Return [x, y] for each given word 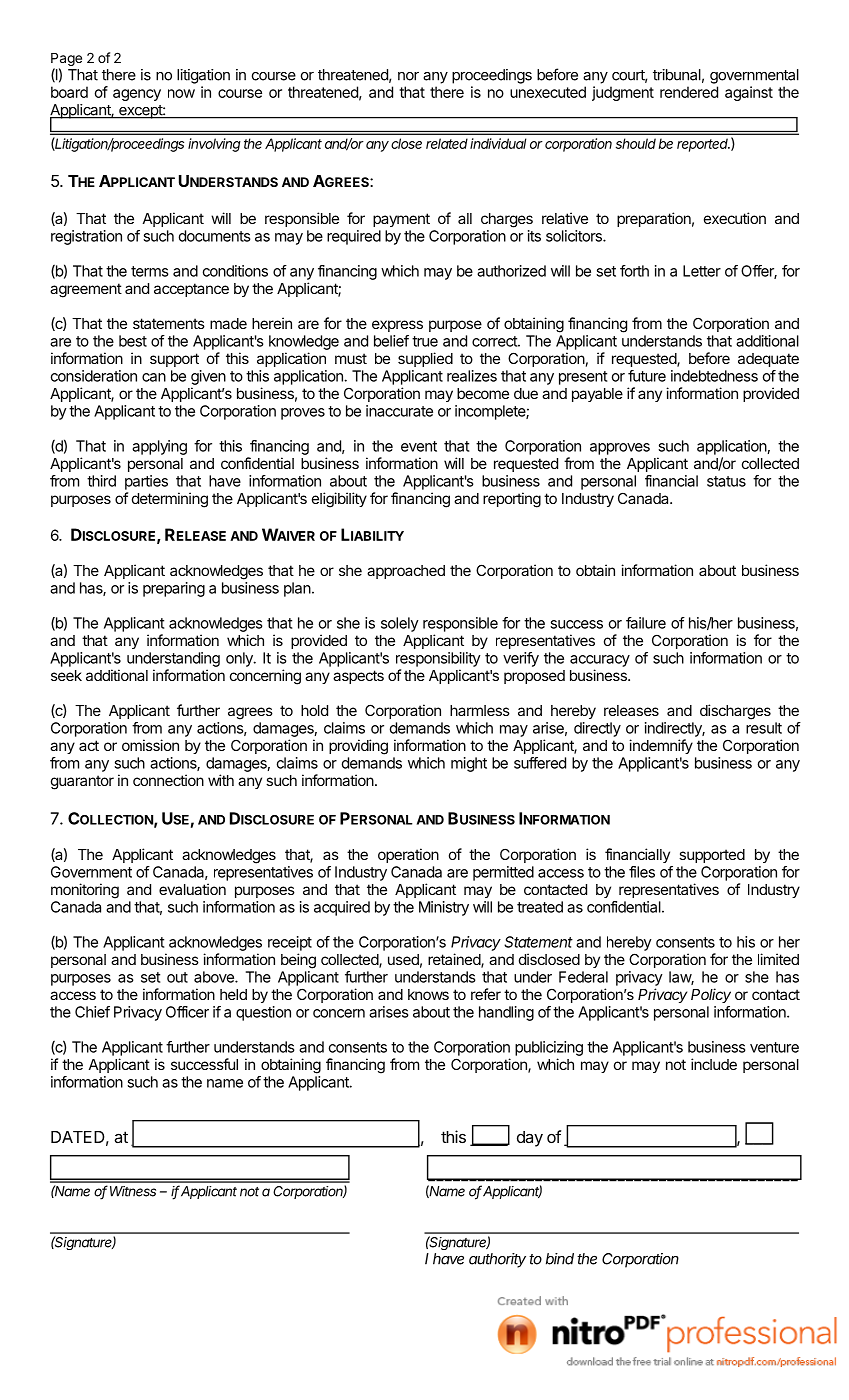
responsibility [438, 659]
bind [560, 1259]
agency [137, 95]
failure [646, 623]
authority [497, 1260]
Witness [133, 1191]
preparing [174, 589]
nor [408, 76]
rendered [689, 92]
